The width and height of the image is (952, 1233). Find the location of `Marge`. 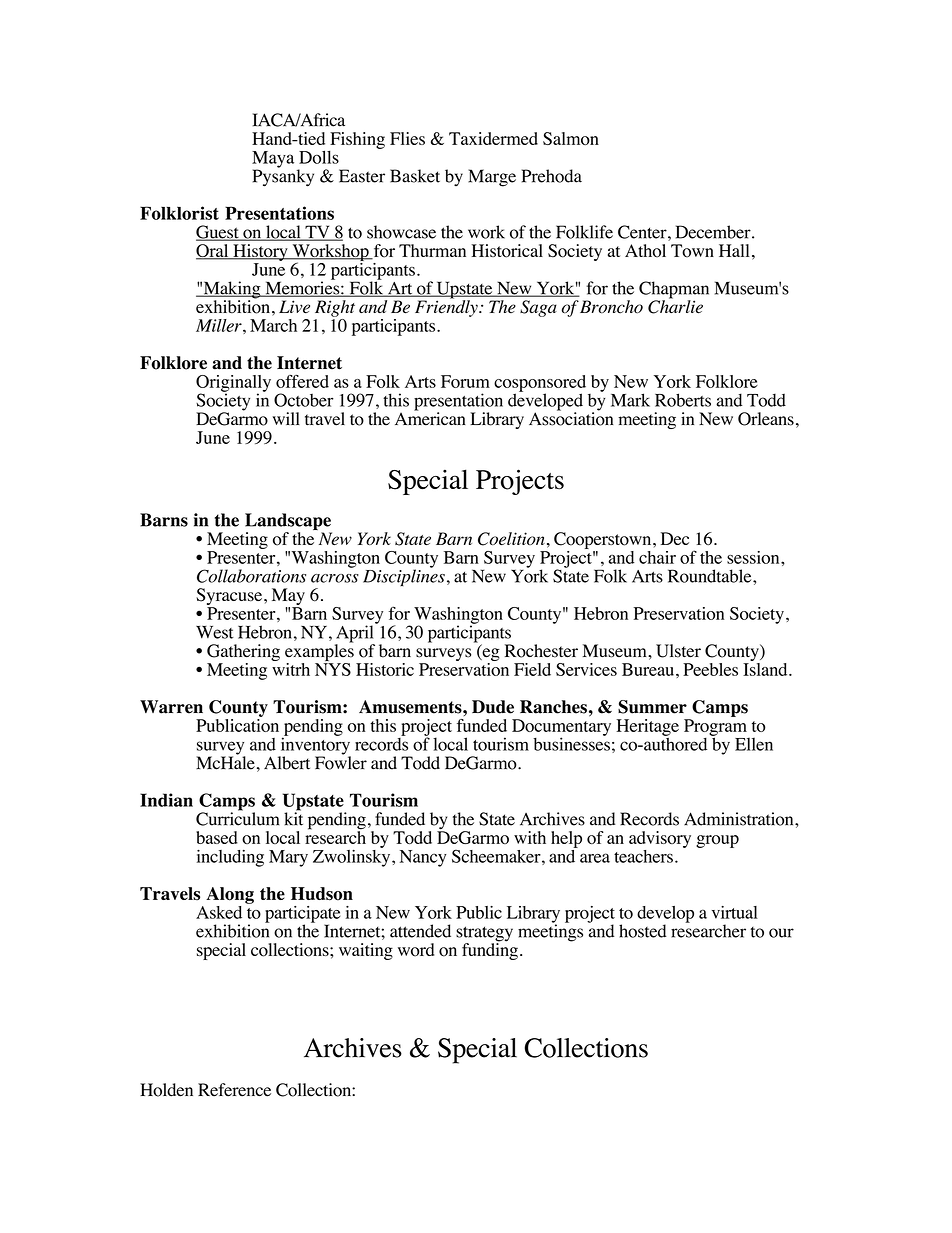

Marge is located at coordinates (492, 178).
